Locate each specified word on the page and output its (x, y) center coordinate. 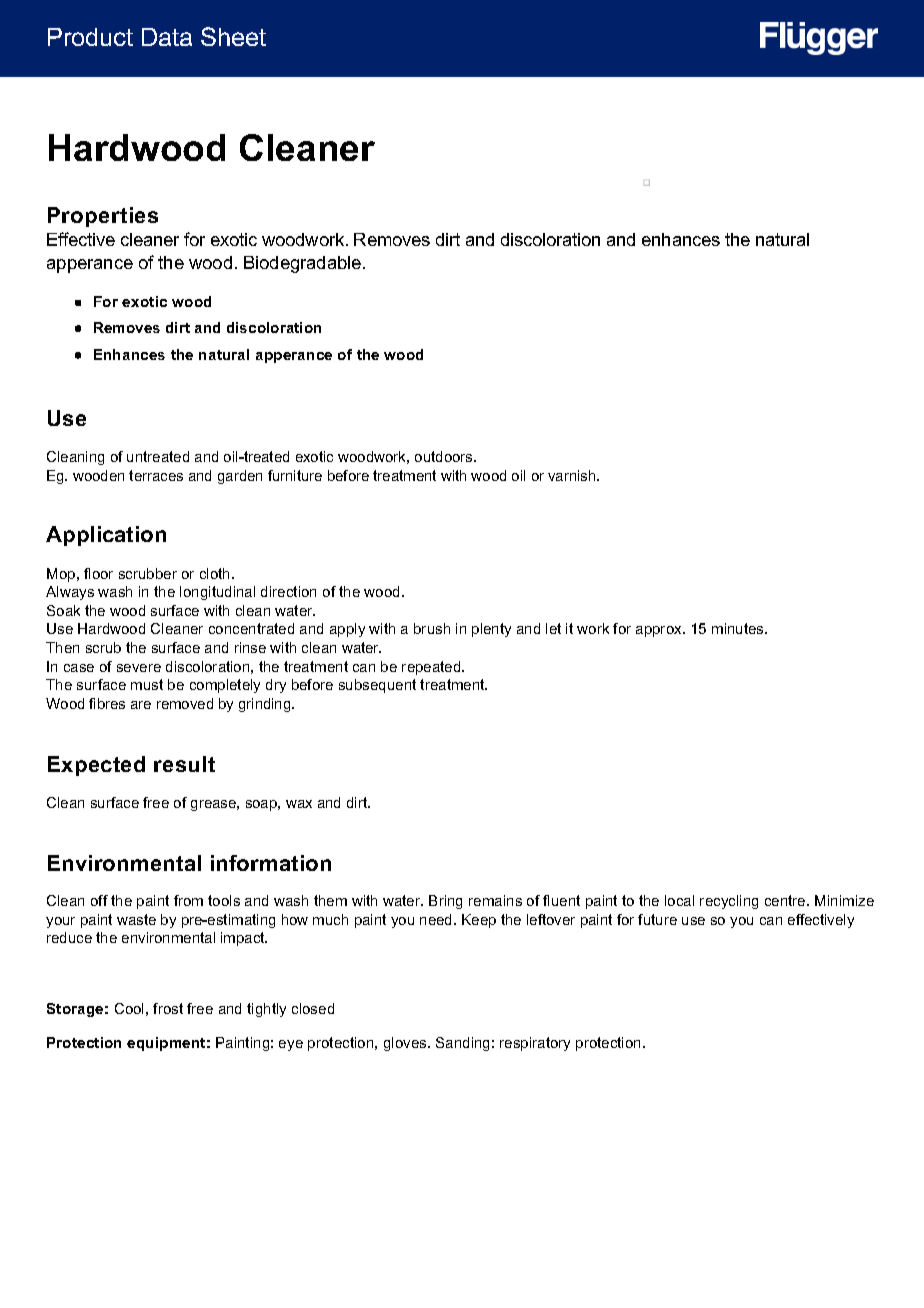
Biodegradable (304, 264)
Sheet (233, 36)
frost (168, 1008)
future (657, 919)
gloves (406, 1044)
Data (167, 37)
